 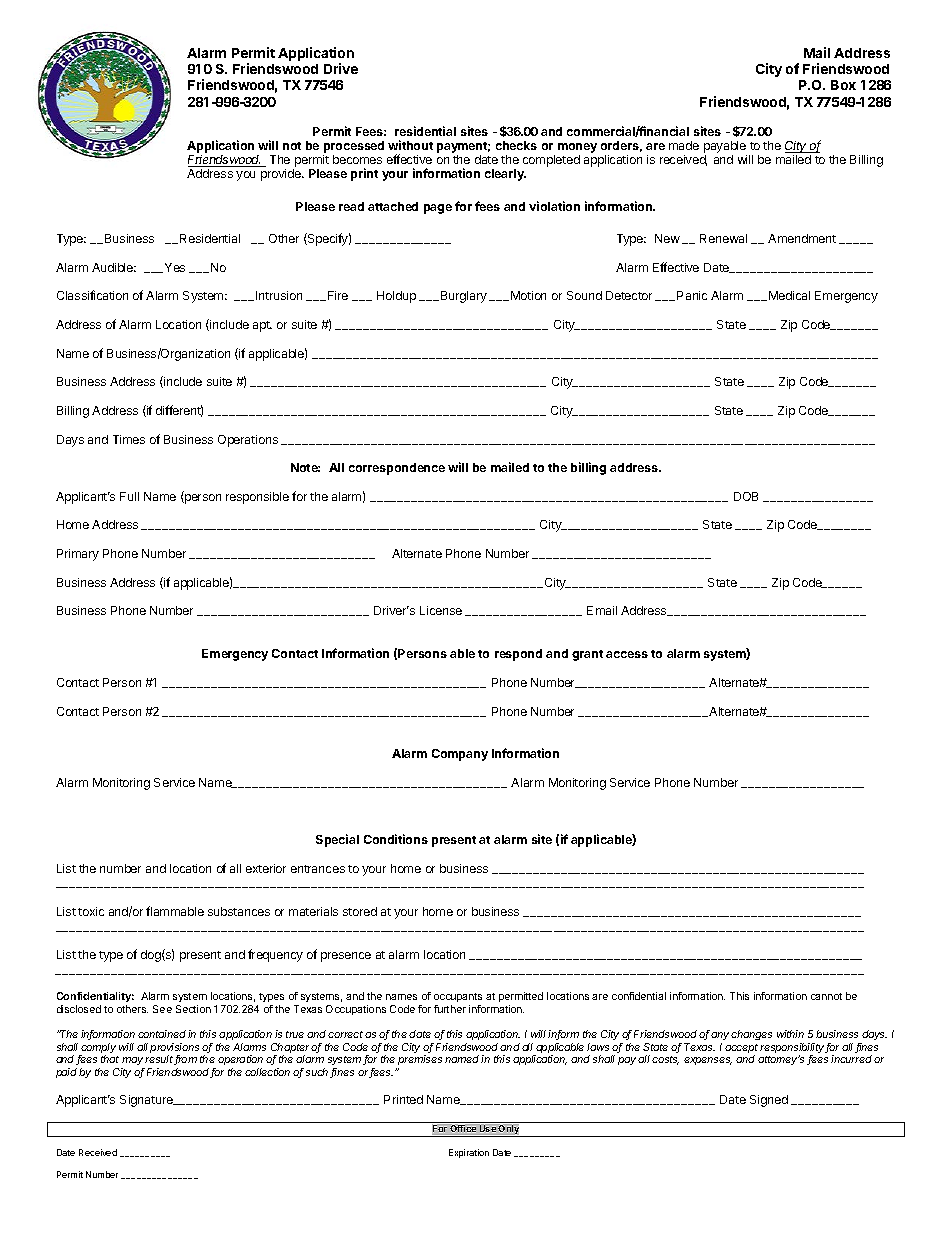 What do you see at coordinates (78, 555) in the screenshot?
I see `Primary` at bounding box center [78, 555].
